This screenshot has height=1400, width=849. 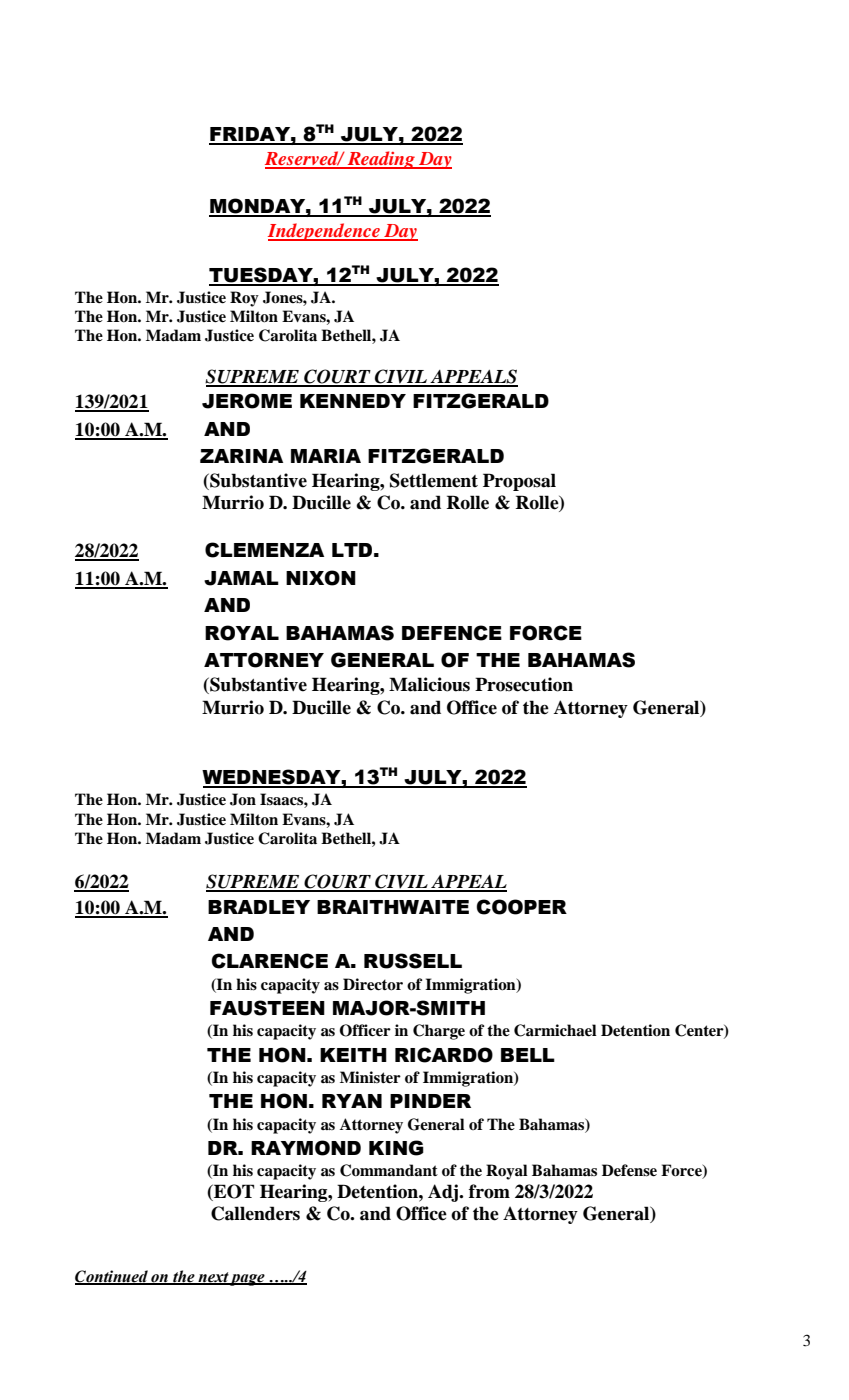 What do you see at coordinates (321, 578) in the screenshot?
I see `NIXON` at bounding box center [321, 578].
